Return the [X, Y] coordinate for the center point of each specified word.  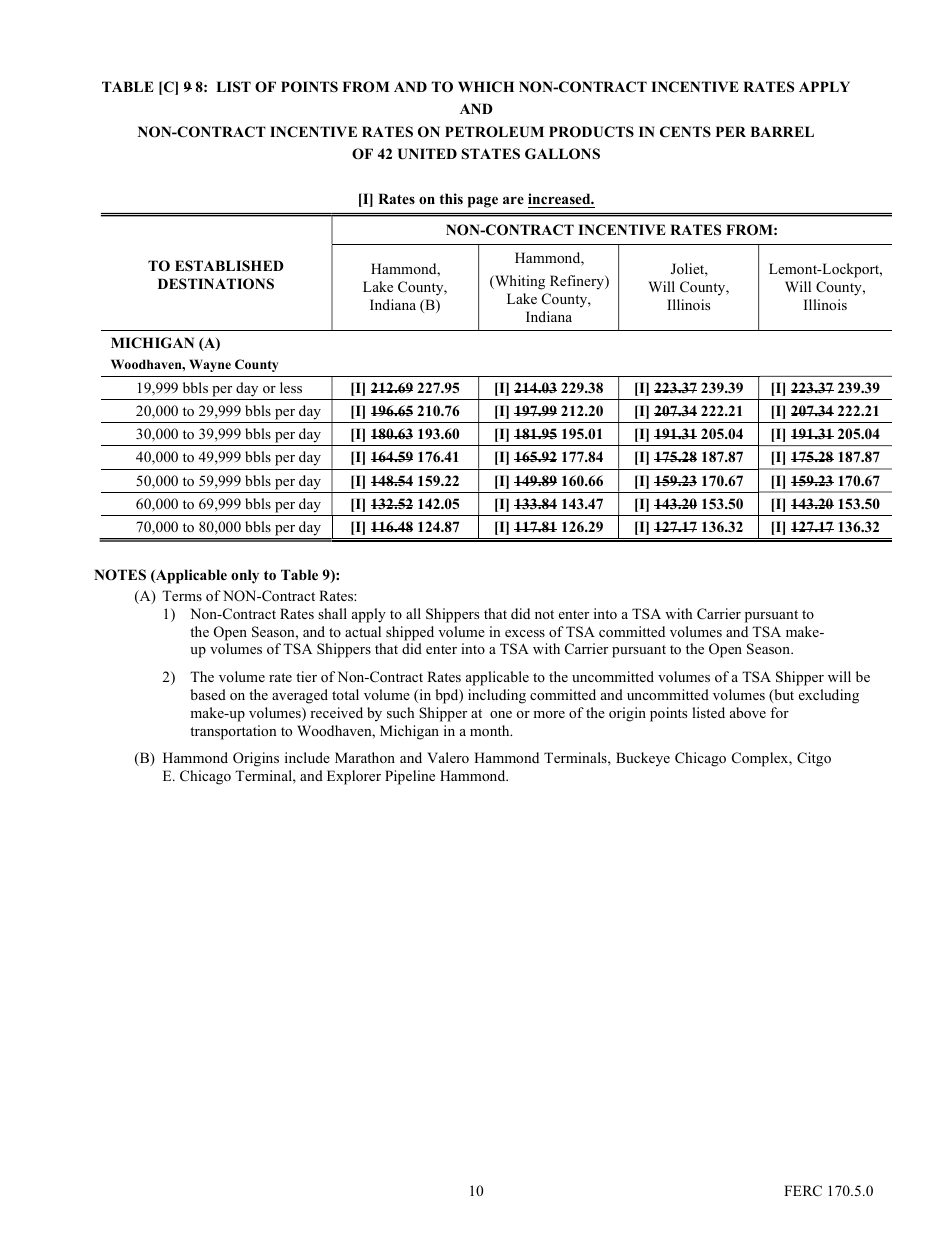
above [748, 712]
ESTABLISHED [229, 265]
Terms [182, 595]
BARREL [782, 131]
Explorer [354, 777]
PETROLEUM [494, 132]
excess [525, 633]
